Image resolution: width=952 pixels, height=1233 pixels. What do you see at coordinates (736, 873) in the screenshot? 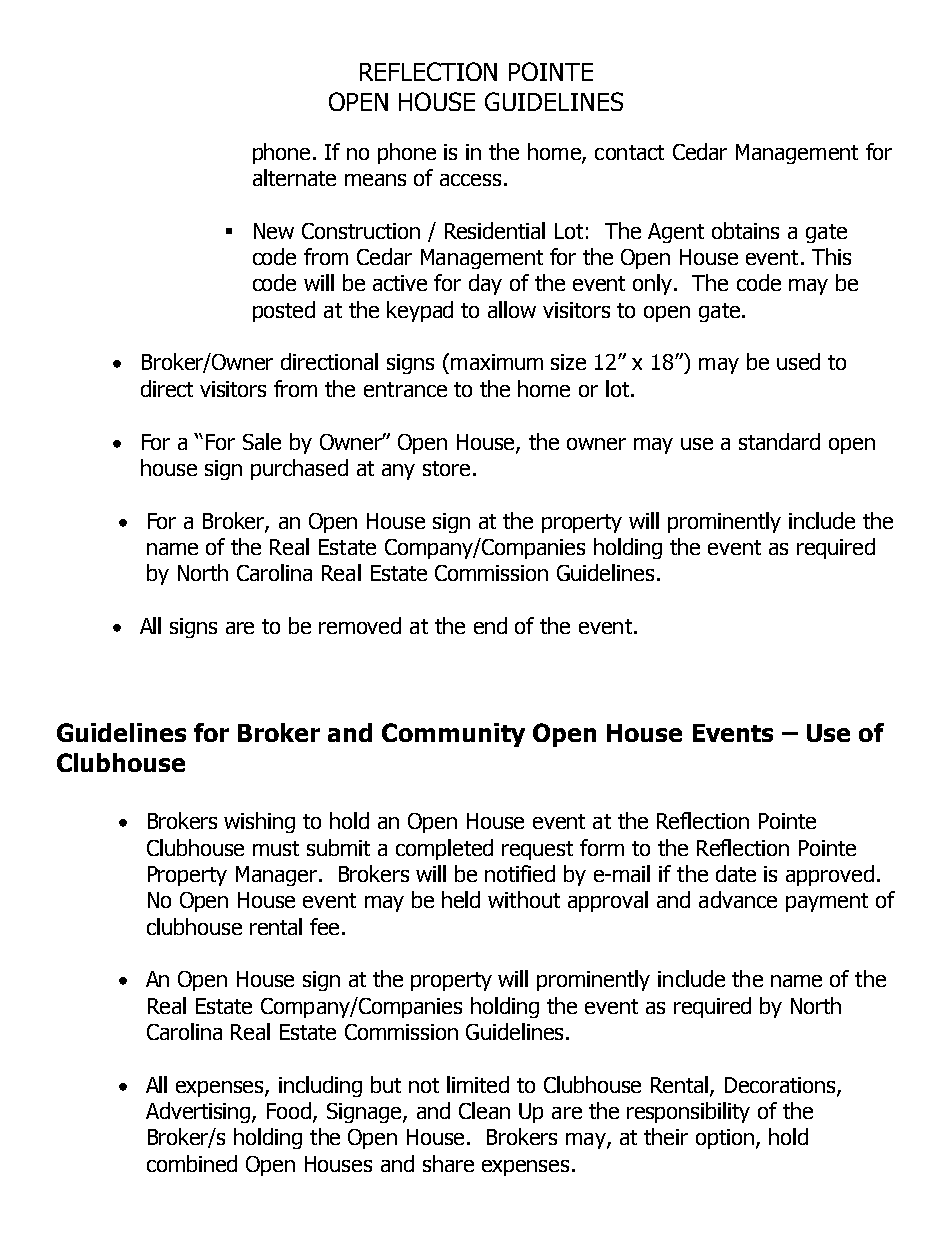
I see `date` at bounding box center [736, 873].
